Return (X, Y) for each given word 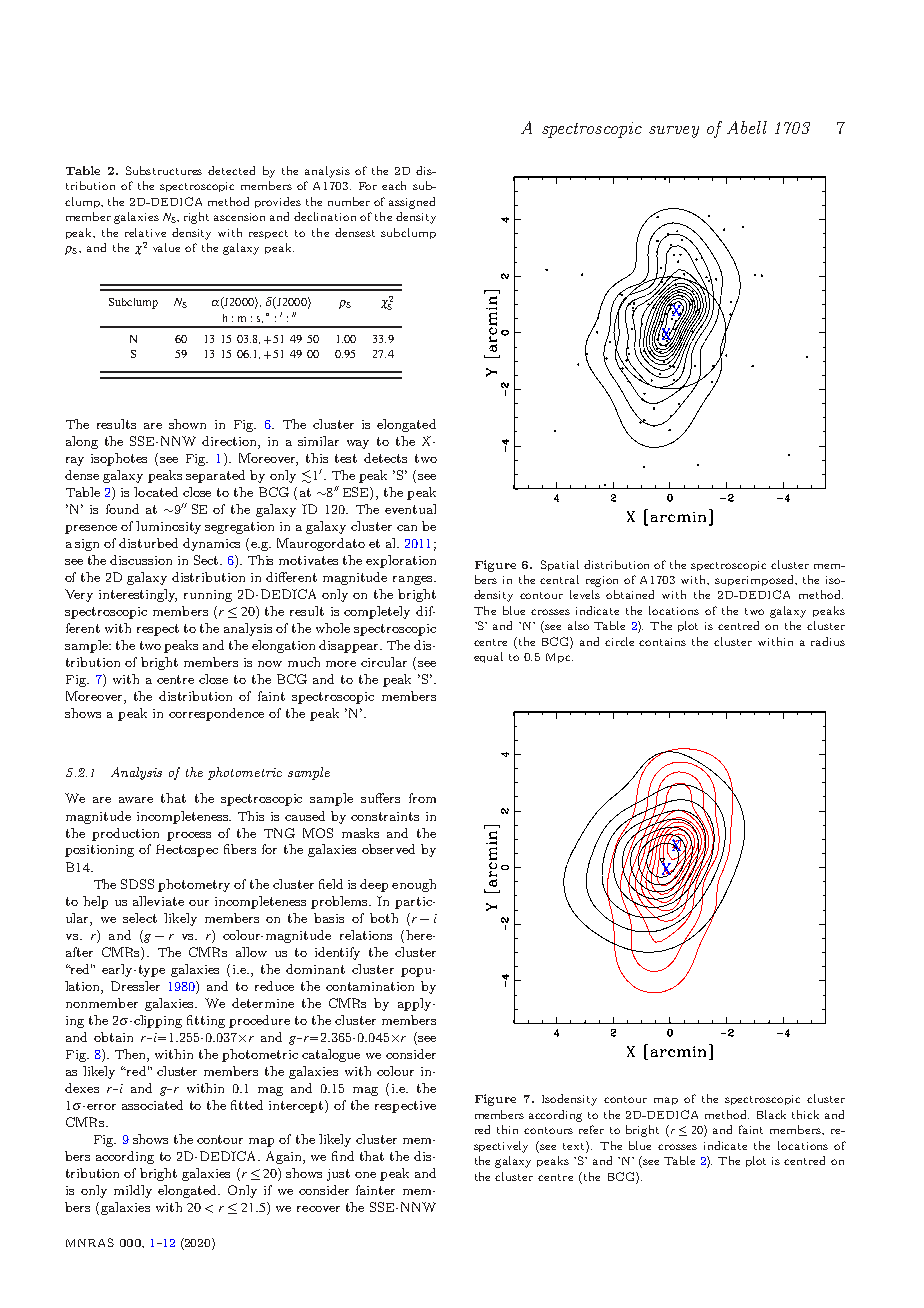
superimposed (755, 580)
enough (414, 885)
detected (231, 170)
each (394, 185)
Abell (747, 127)
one (365, 1175)
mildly (133, 1191)
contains (662, 642)
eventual (410, 509)
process (189, 836)
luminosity (168, 527)
